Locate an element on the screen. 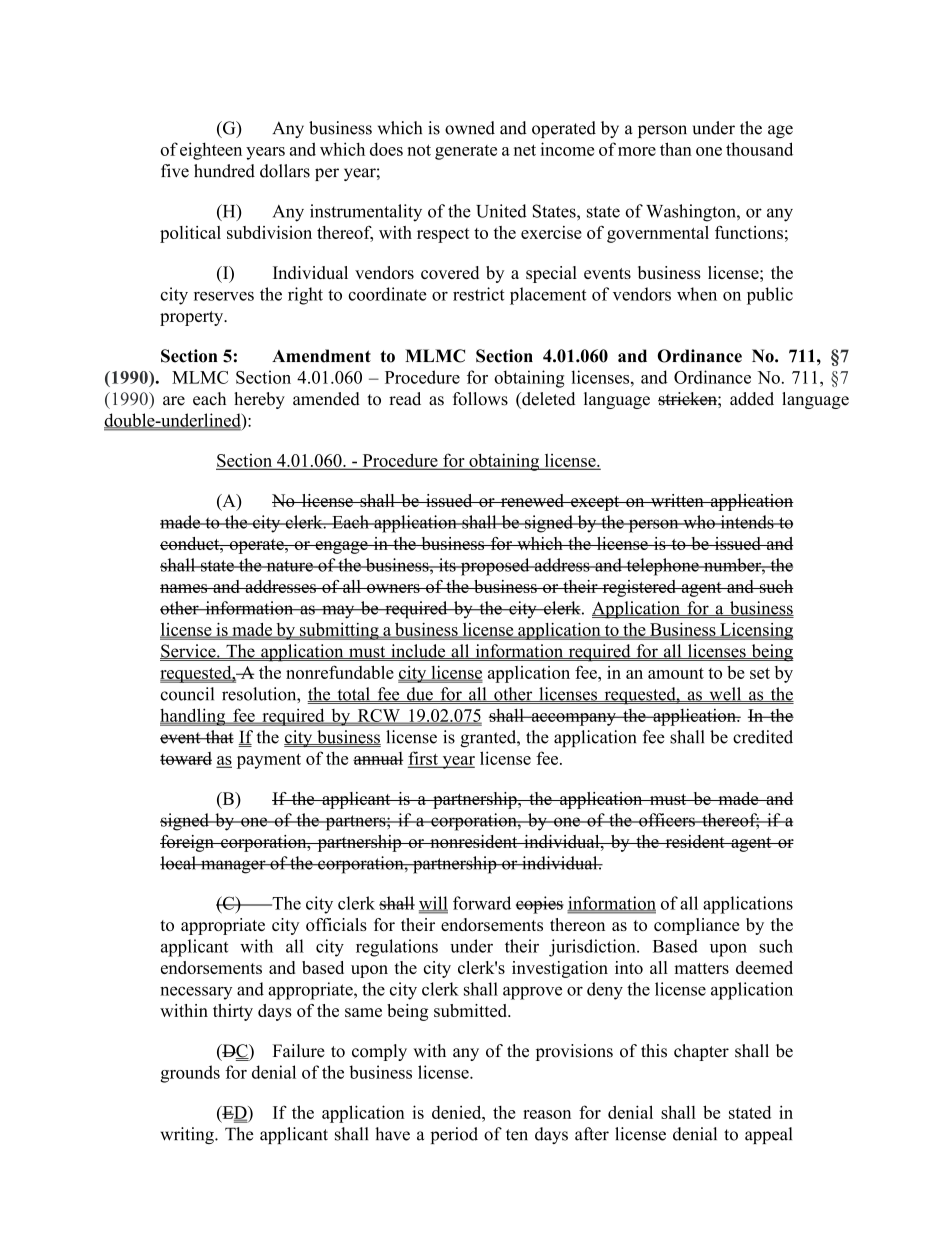 The width and height of the screenshot is (952, 1233). grounds is located at coordinates (190, 1074).
